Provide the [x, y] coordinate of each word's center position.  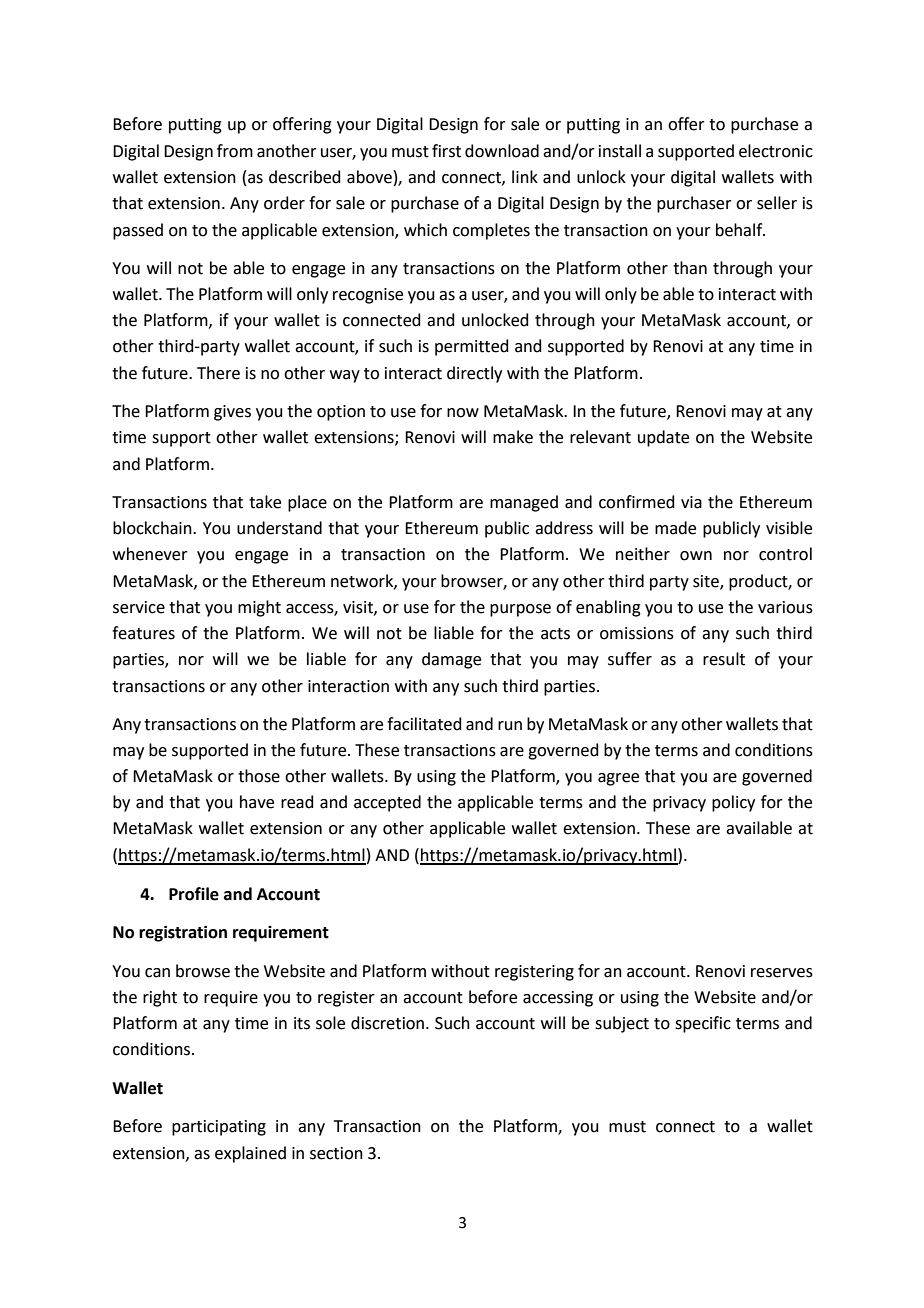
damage [451, 660]
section [336, 1153]
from [235, 151]
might [259, 608]
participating [219, 1128]
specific [703, 1024]
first [446, 151]
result [724, 659]
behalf [740, 230]
